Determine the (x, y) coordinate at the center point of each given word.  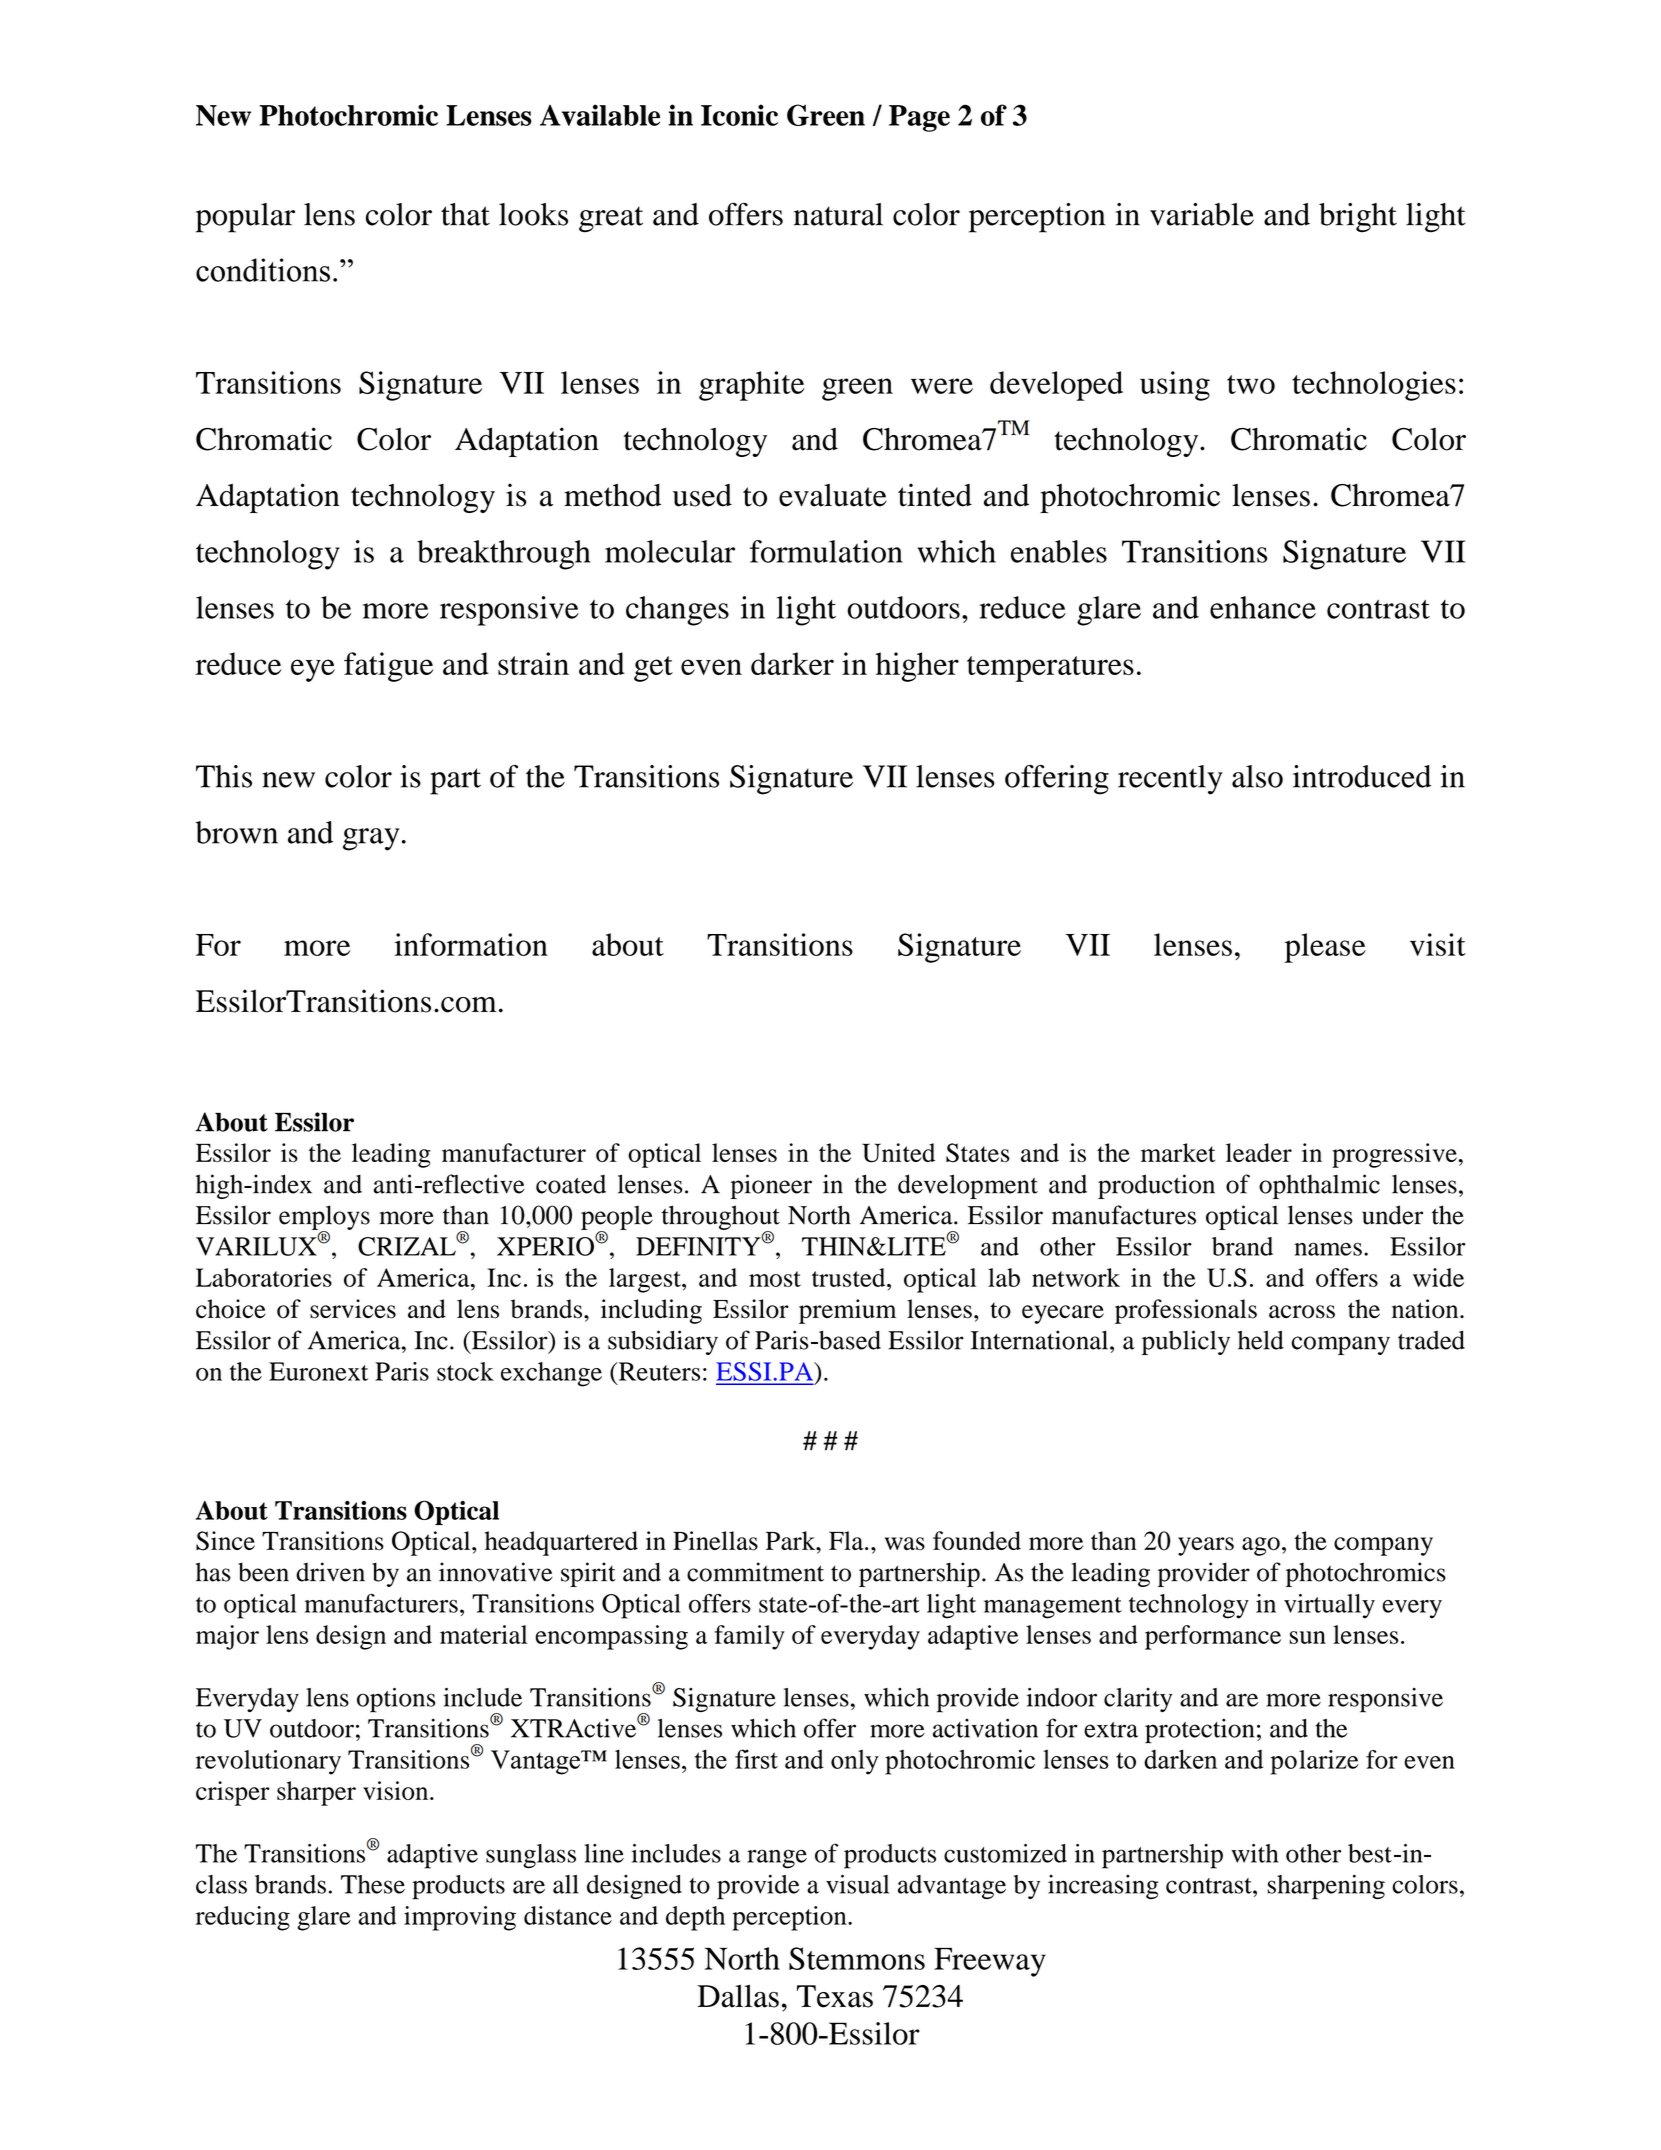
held (1261, 1340)
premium (847, 1311)
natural (838, 214)
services (353, 1309)
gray (371, 839)
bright (1358, 218)
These (373, 1884)
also (1257, 776)
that (465, 214)
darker (792, 663)
